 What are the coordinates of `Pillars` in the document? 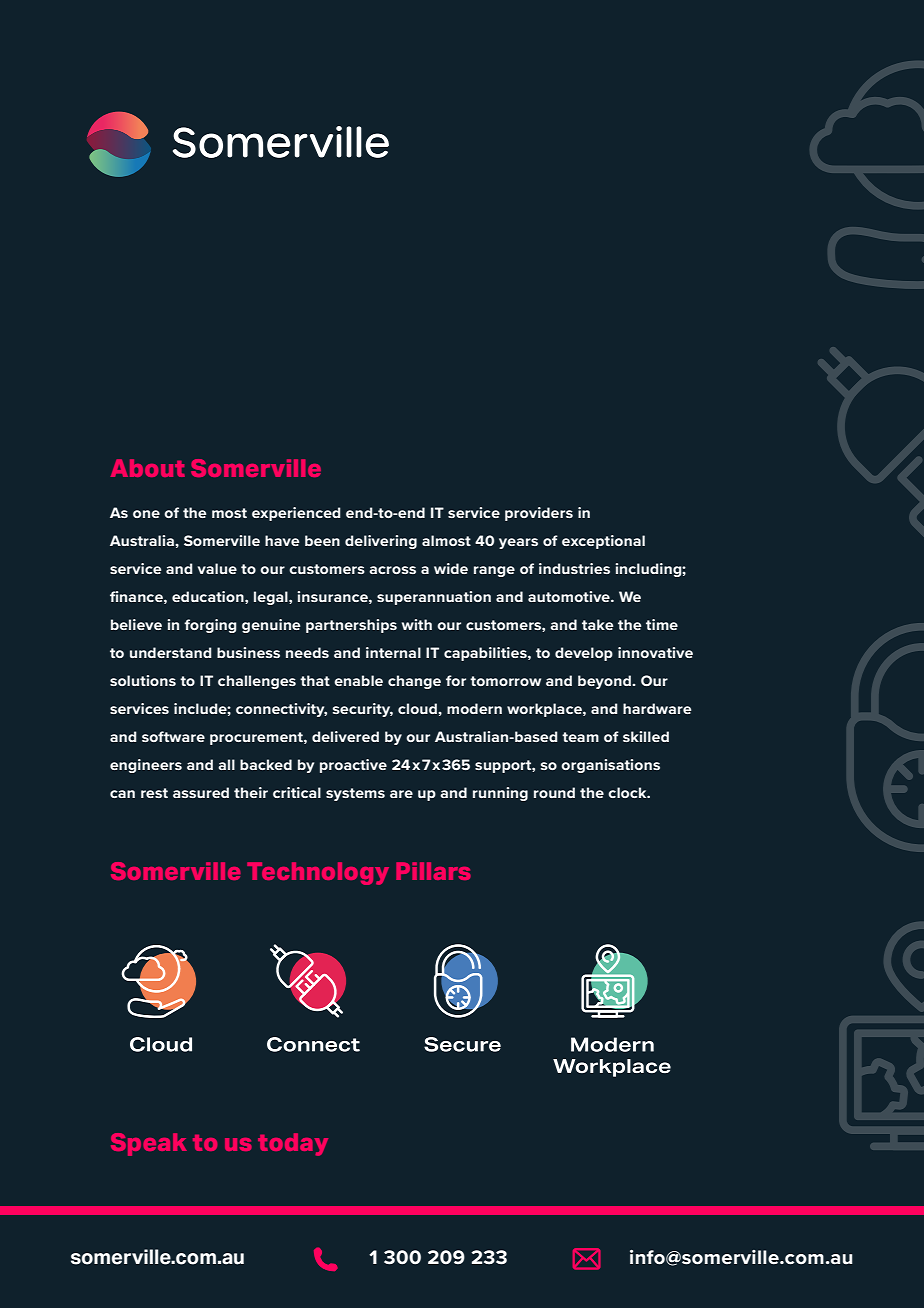 It's located at (433, 871).
